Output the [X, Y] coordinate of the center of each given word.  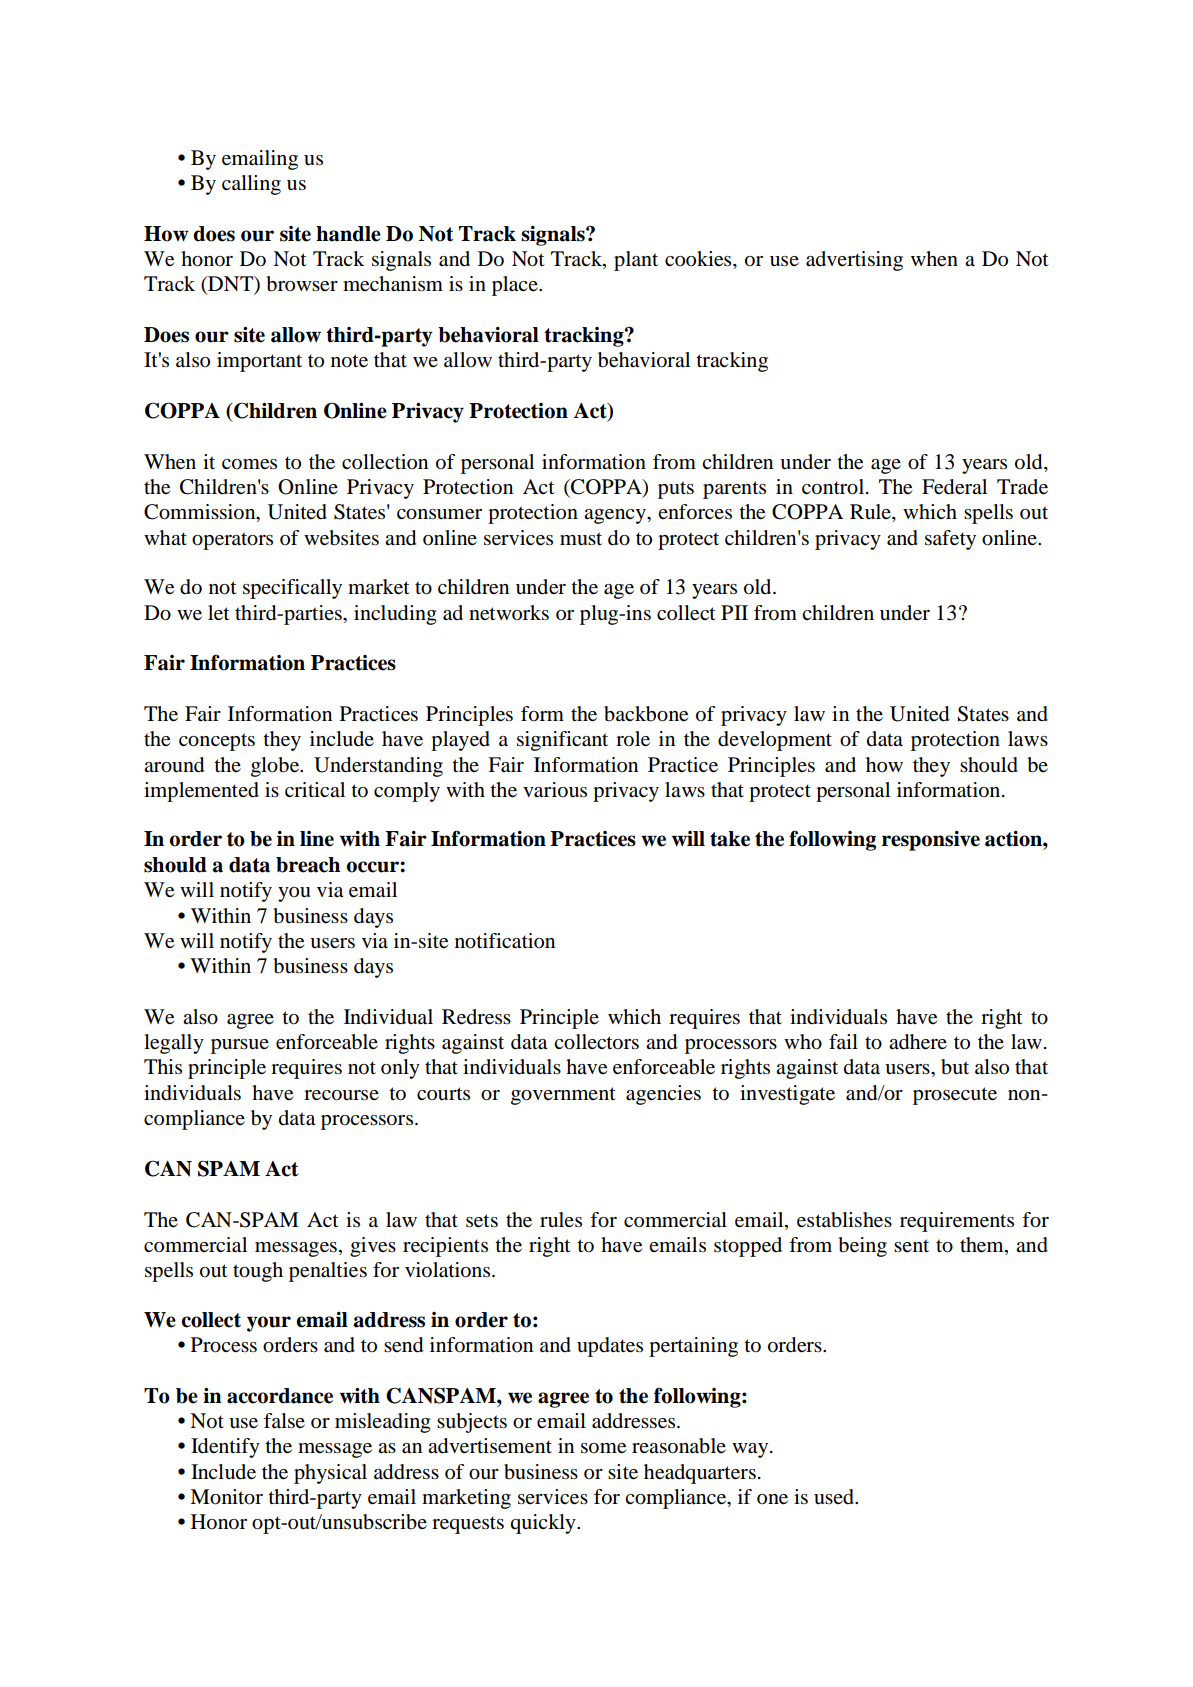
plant [636, 261]
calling [251, 185]
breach [308, 865]
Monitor [226, 1497]
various [555, 790]
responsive [931, 841]
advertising [854, 261]
